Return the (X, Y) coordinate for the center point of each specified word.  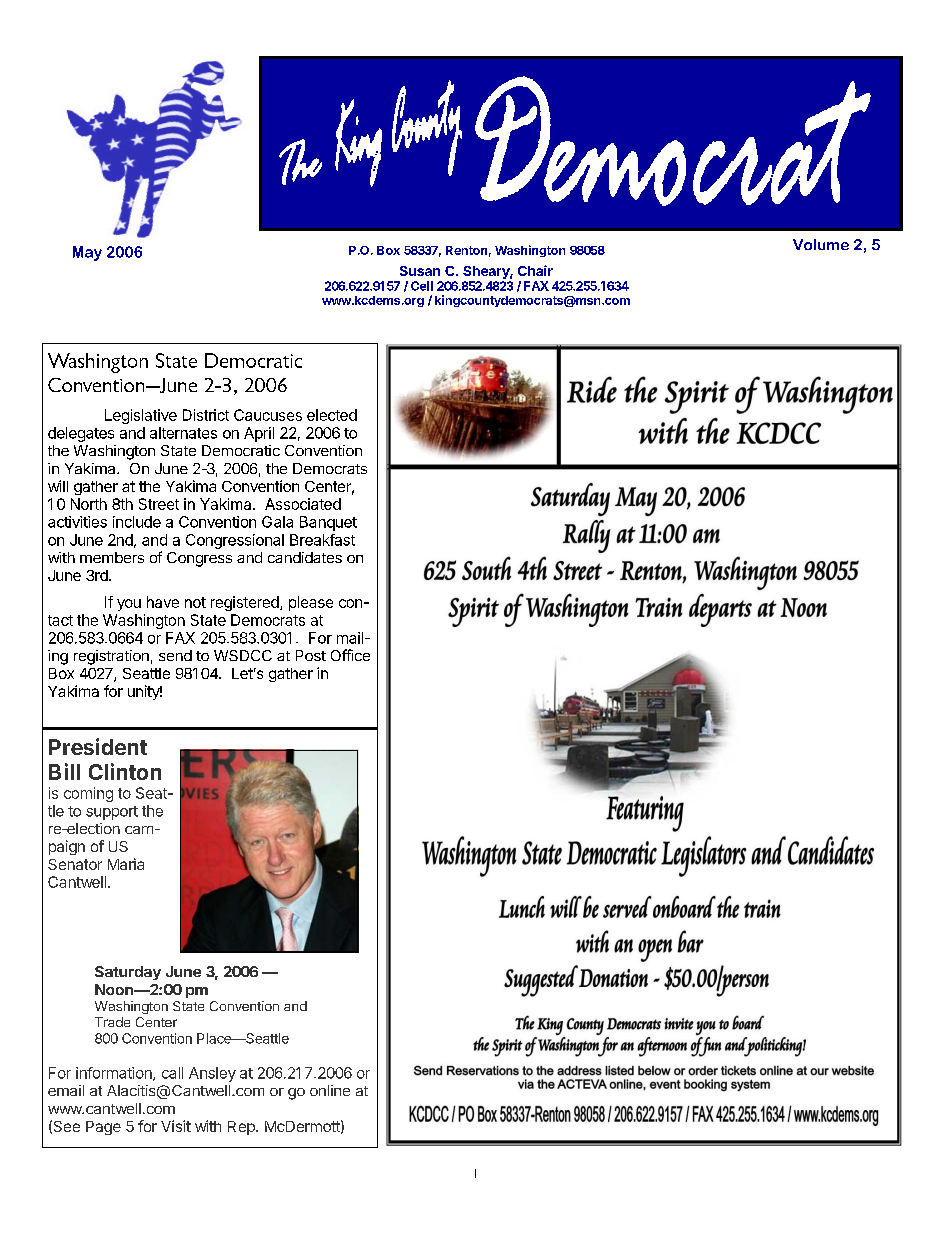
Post (311, 655)
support (112, 813)
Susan (420, 271)
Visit (176, 1126)
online (330, 1090)
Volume (821, 244)
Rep (242, 1128)
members (112, 557)
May (87, 253)
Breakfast (322, 540)
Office (350, 655)
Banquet (328, 523)
